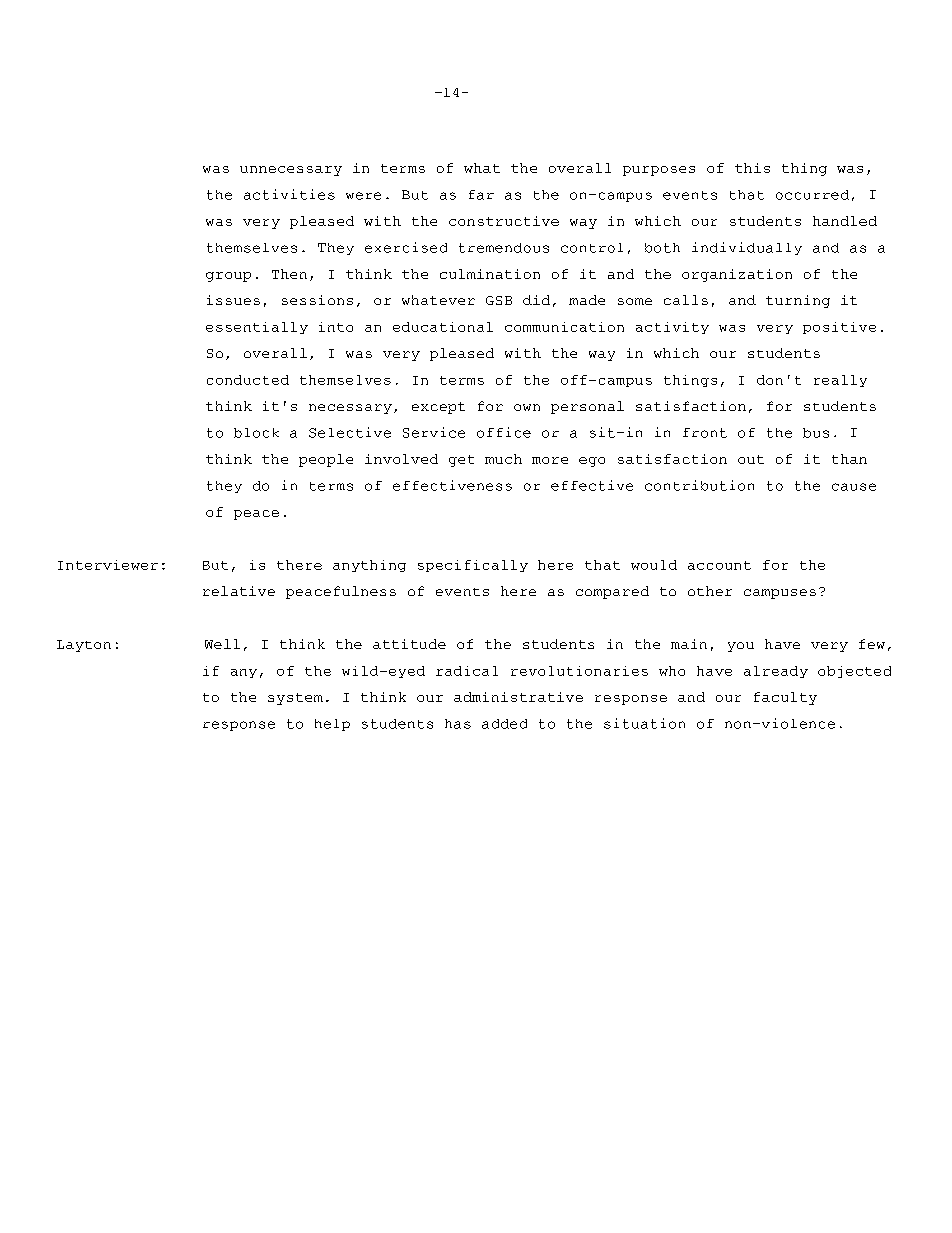 The height and width of the screenshot is (1233, 952). What do you see at coordinates (840, 381) in the screenshot?
I see `really` at bounding box center [840, 381].
